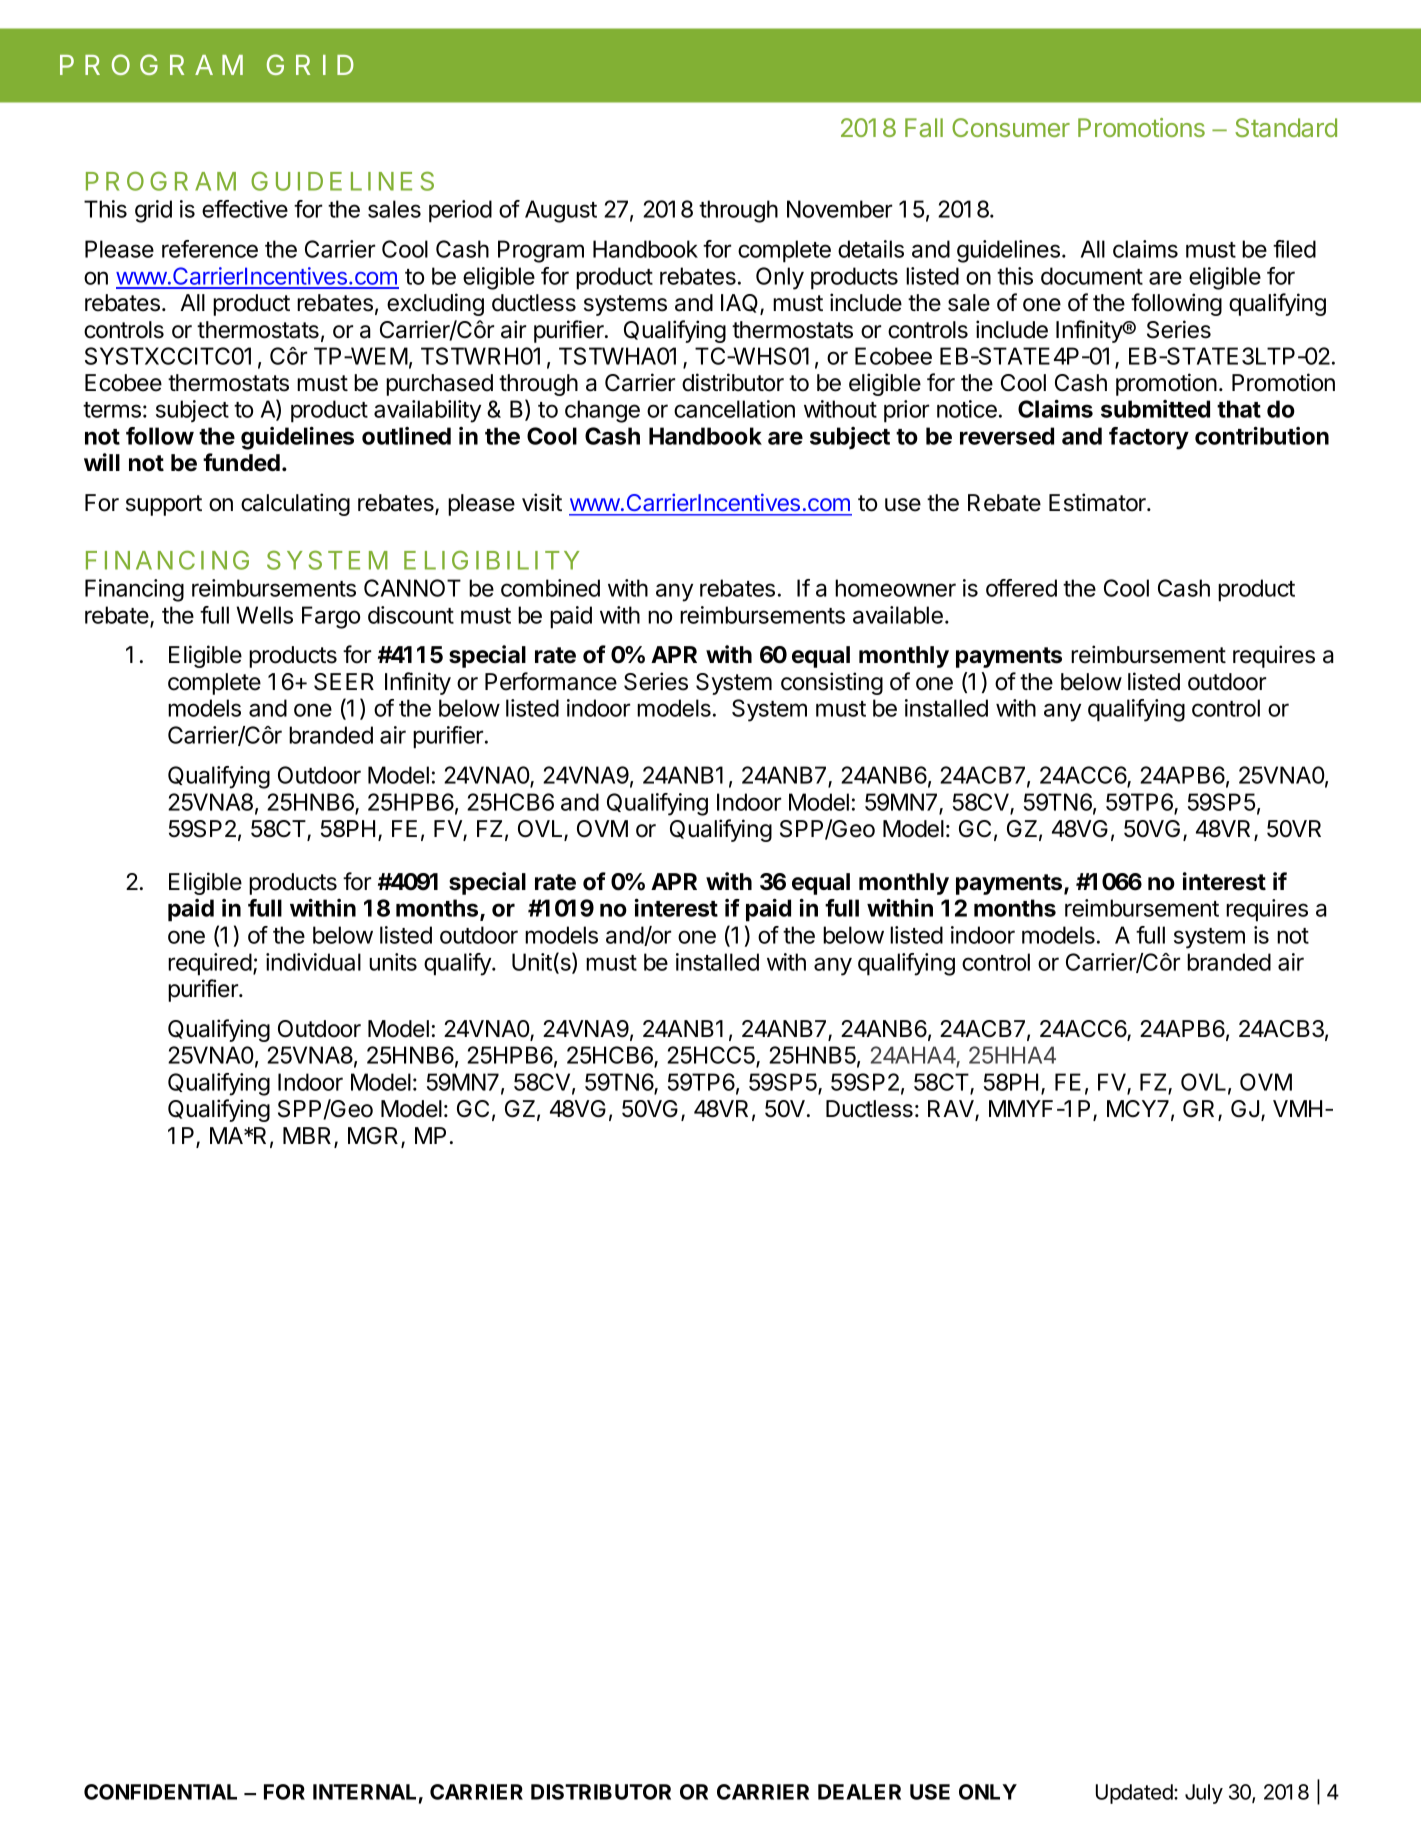  I want to click on MBR, so click(309, 1137).
